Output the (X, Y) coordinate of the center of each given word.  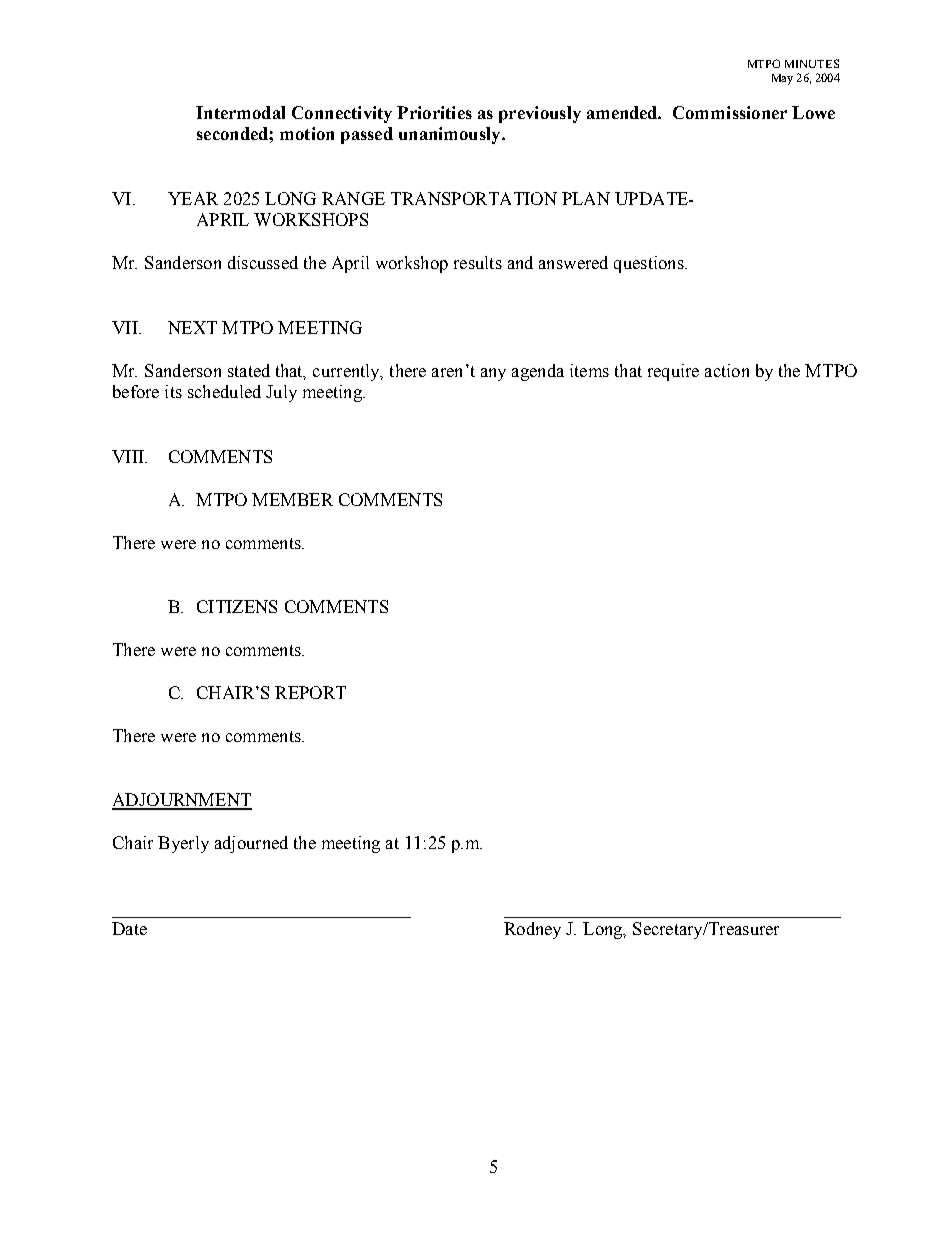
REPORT (310, 692)
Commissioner (730, 112)
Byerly (183, 844)
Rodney (532, 930)
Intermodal (240, 112)
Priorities (434, 112)
